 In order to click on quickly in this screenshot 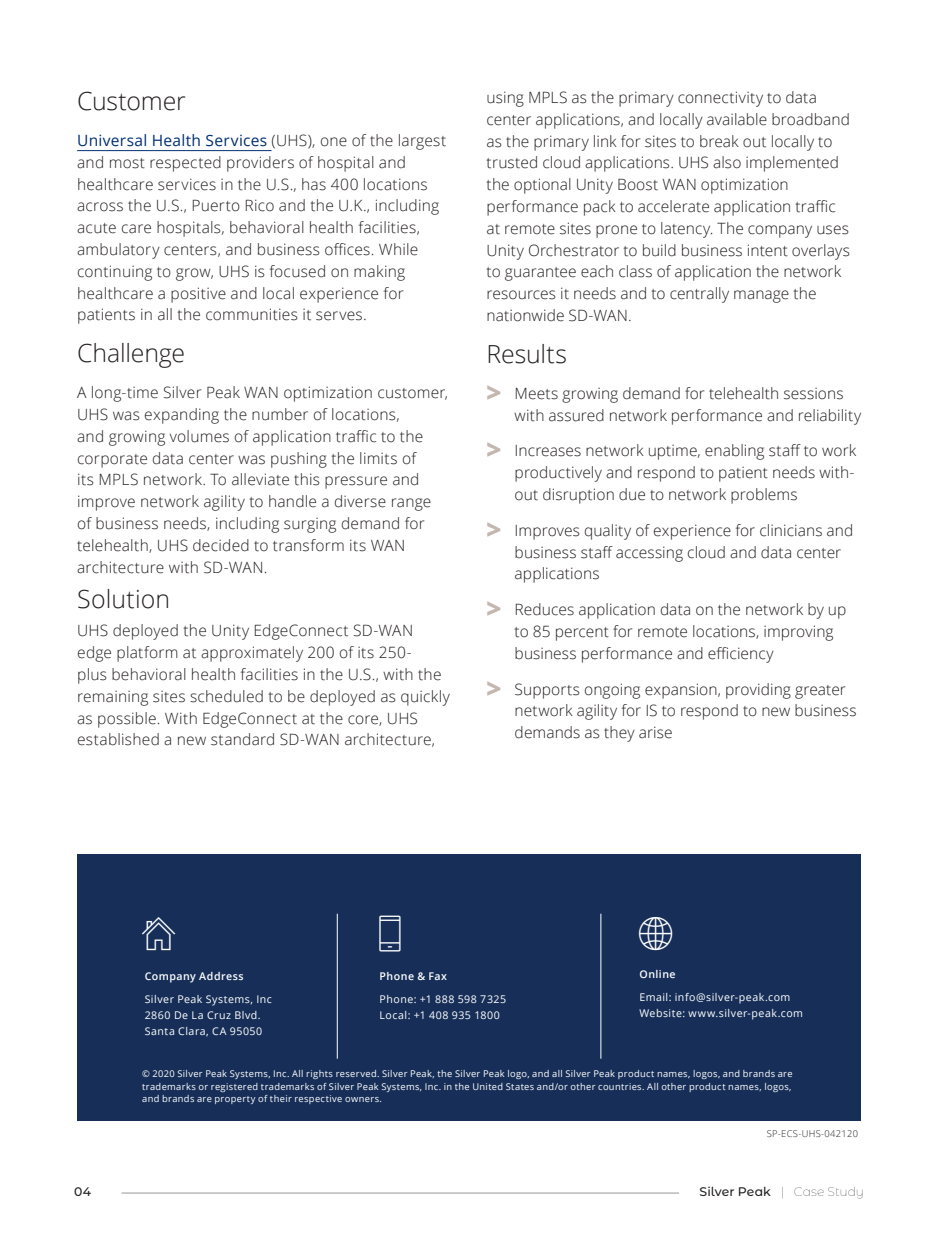, I will do `click(425, 698)`.
